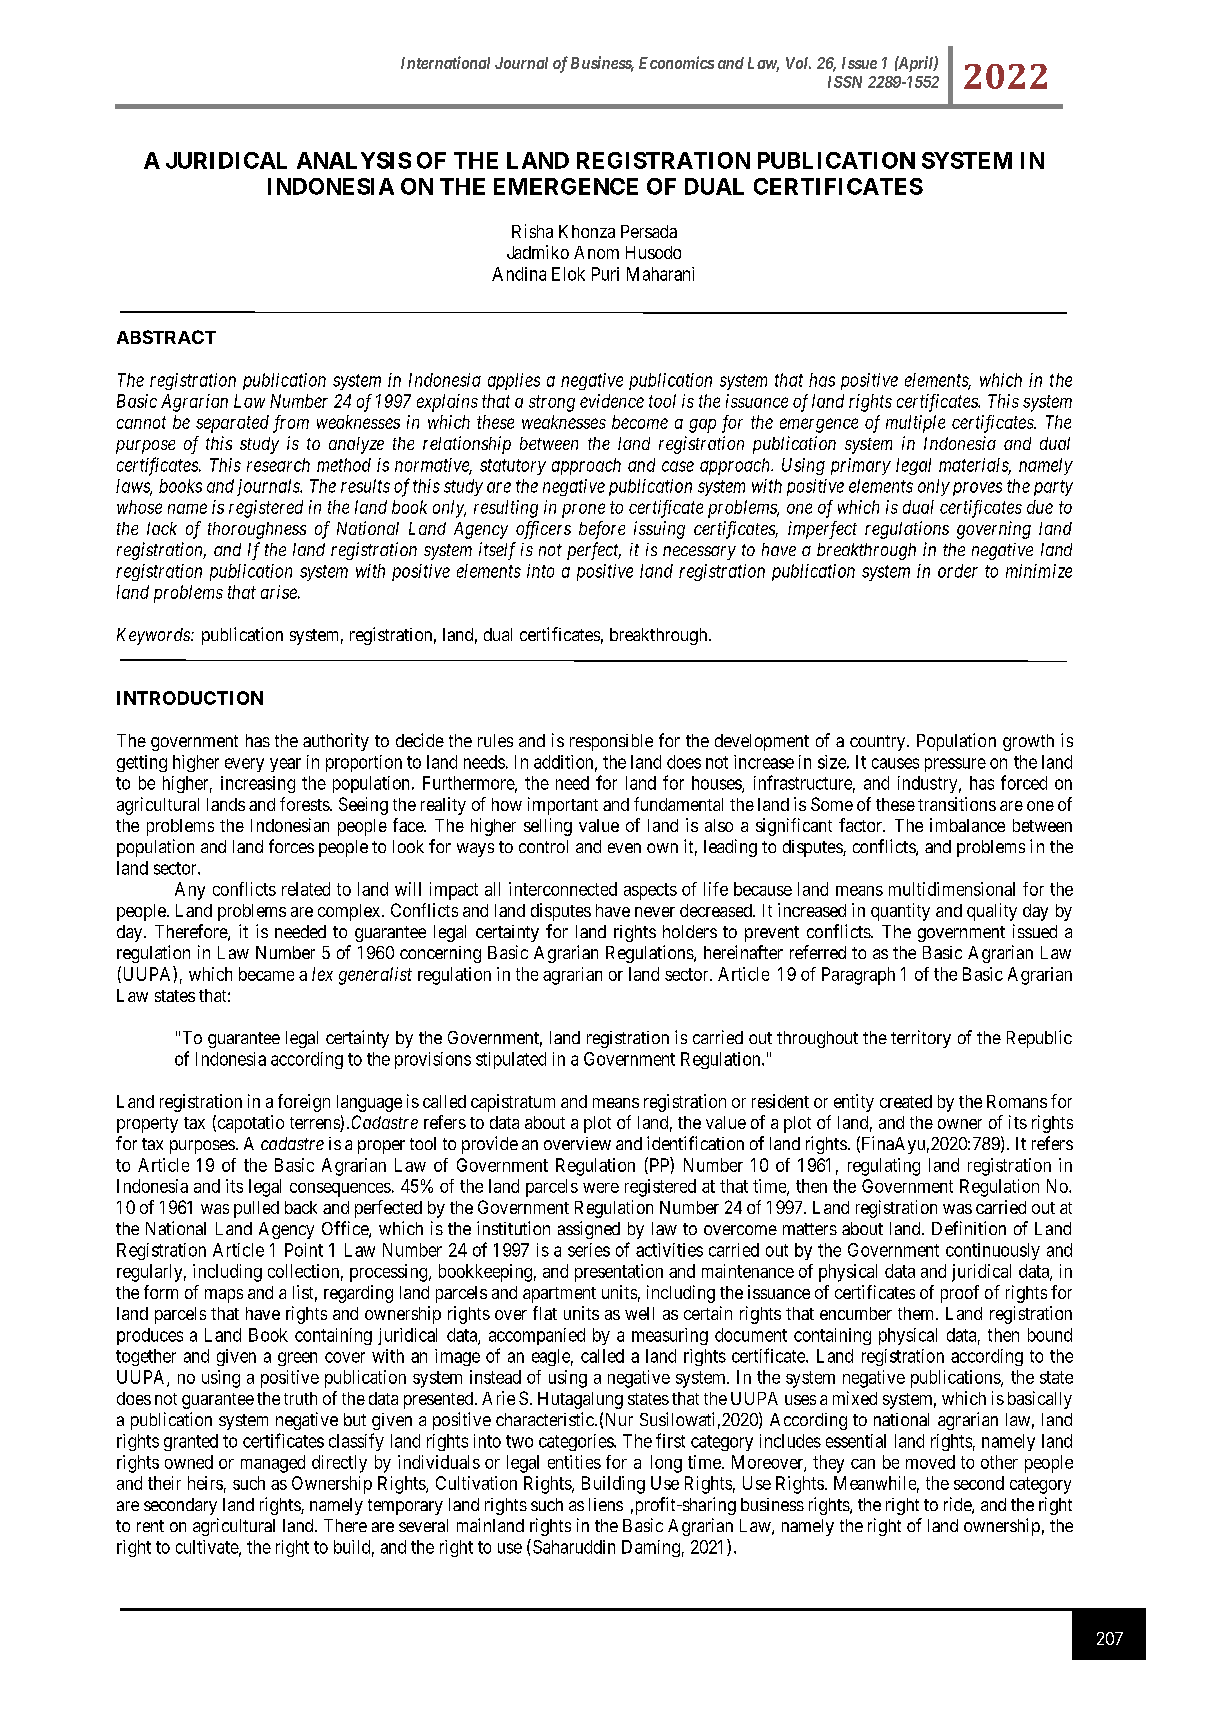 The image size is (1220, 1726). What do you see at coordinates (676, 62) in the document?
I see `Economics` at bounding box center [676, 62].
